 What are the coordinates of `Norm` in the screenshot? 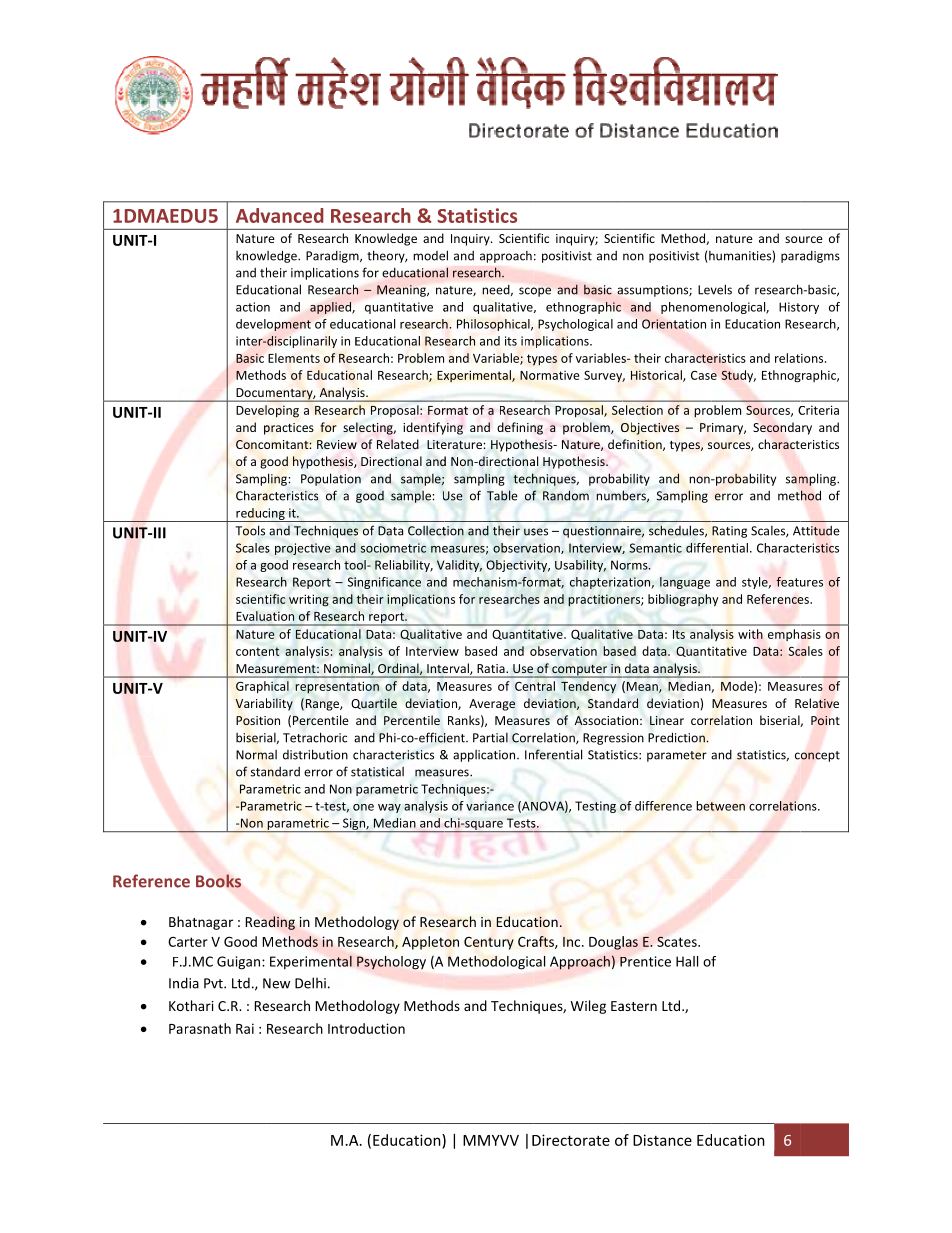 It's located at (251, 755).
